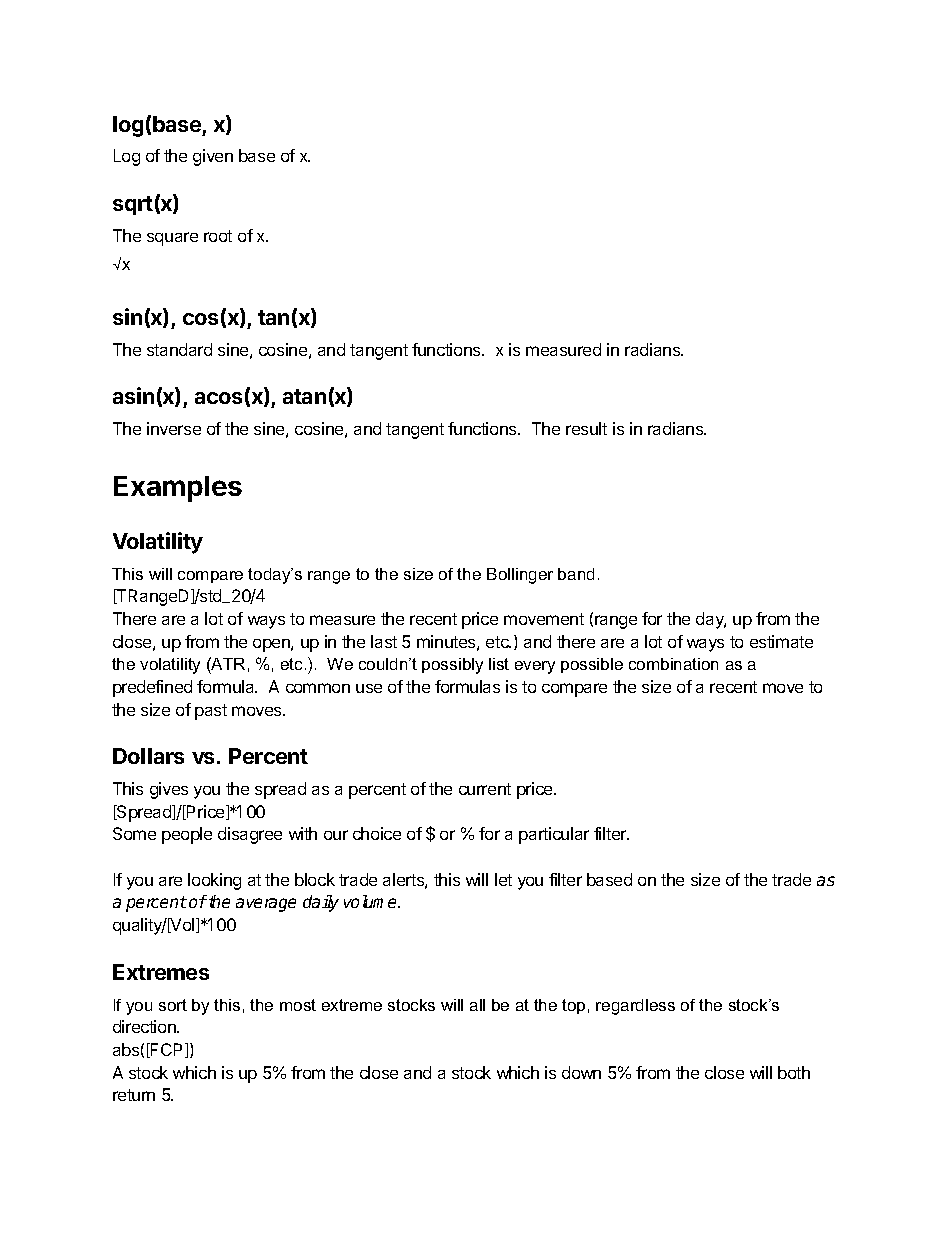  Describe the element at coordinates (213, 157) in the screenshot. I see `given` at that location.
